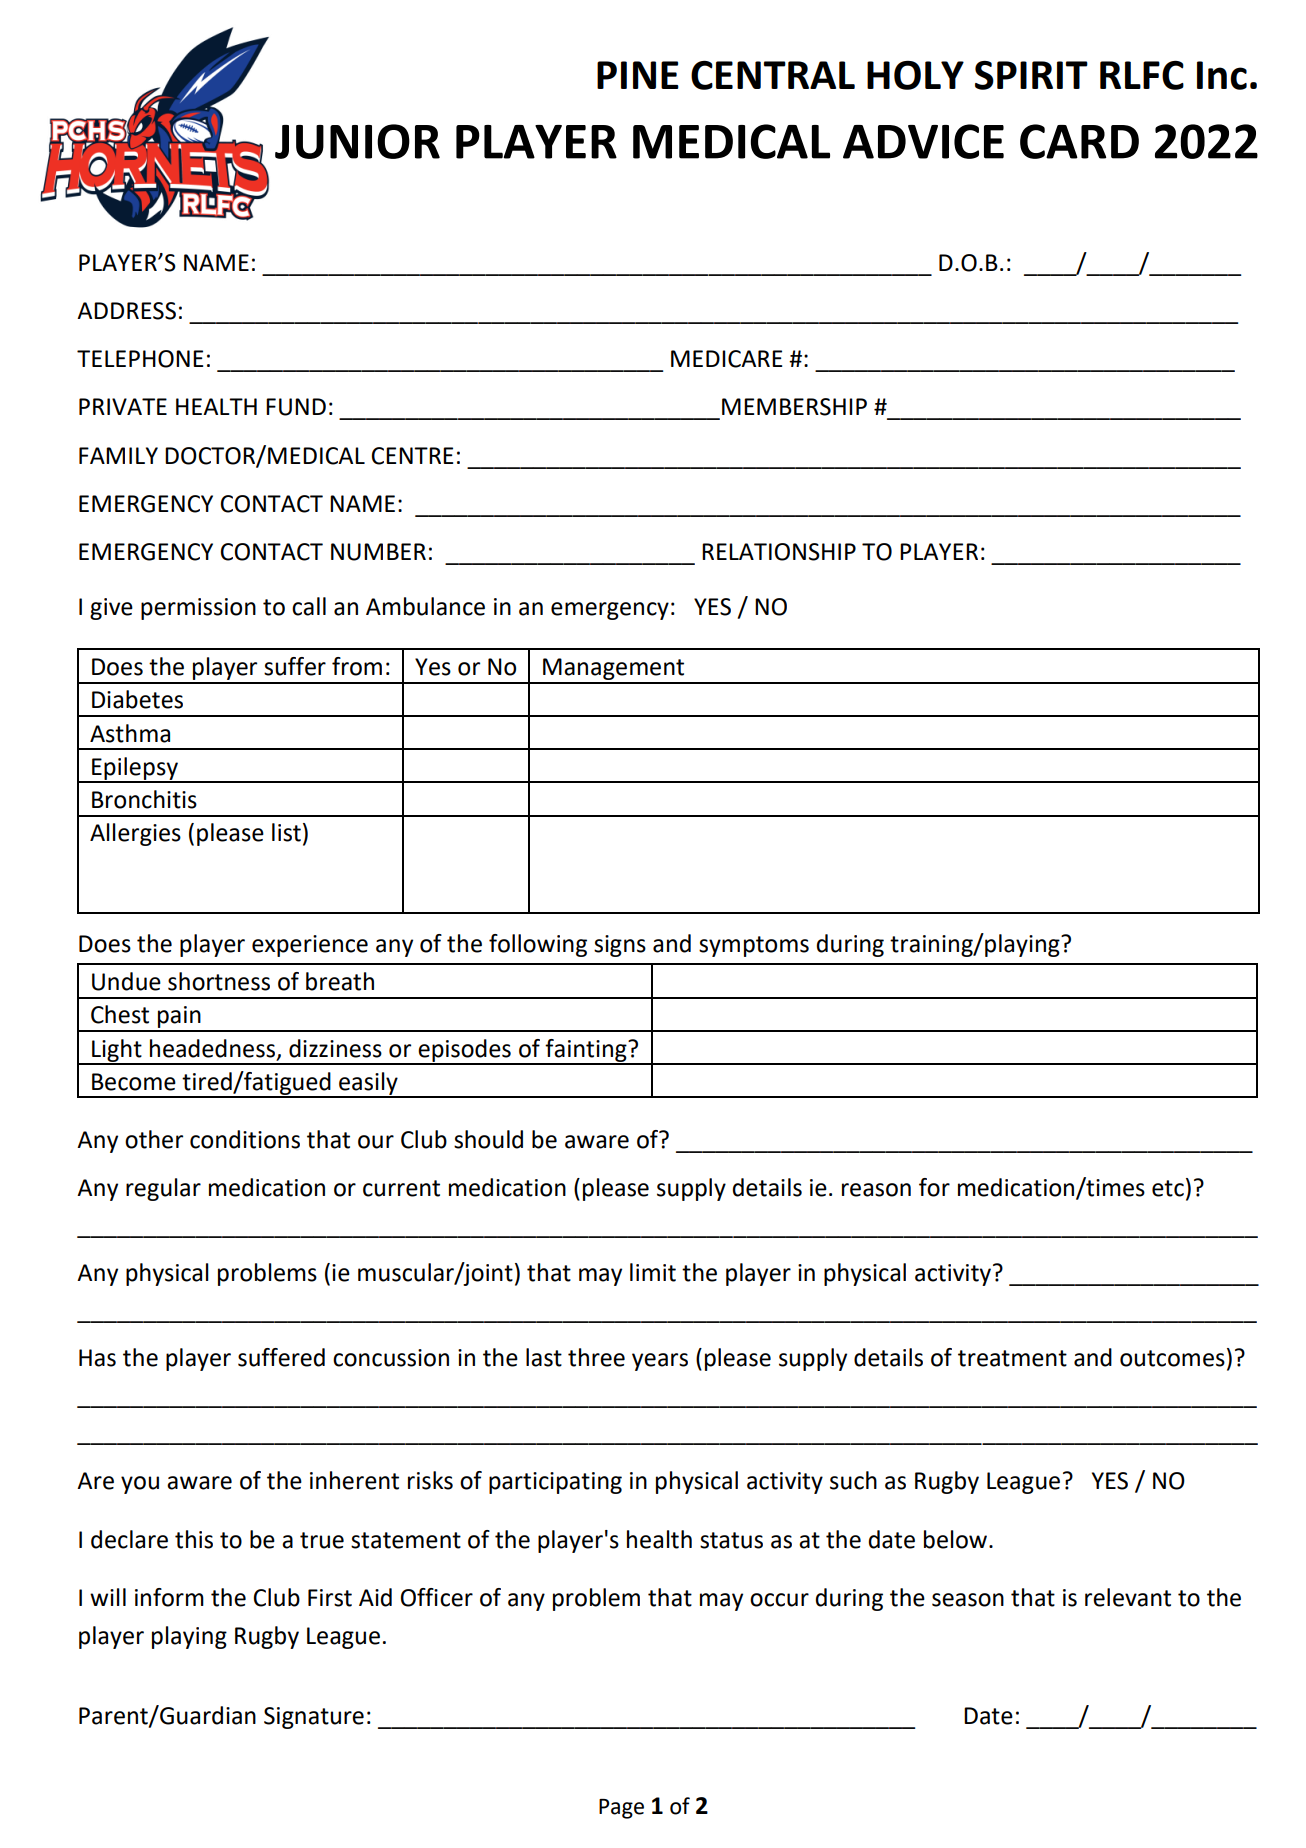 Image resolution: width=1306 pixels, height=1848 pixels. I want to click on CARD, so click(1079, 141).
